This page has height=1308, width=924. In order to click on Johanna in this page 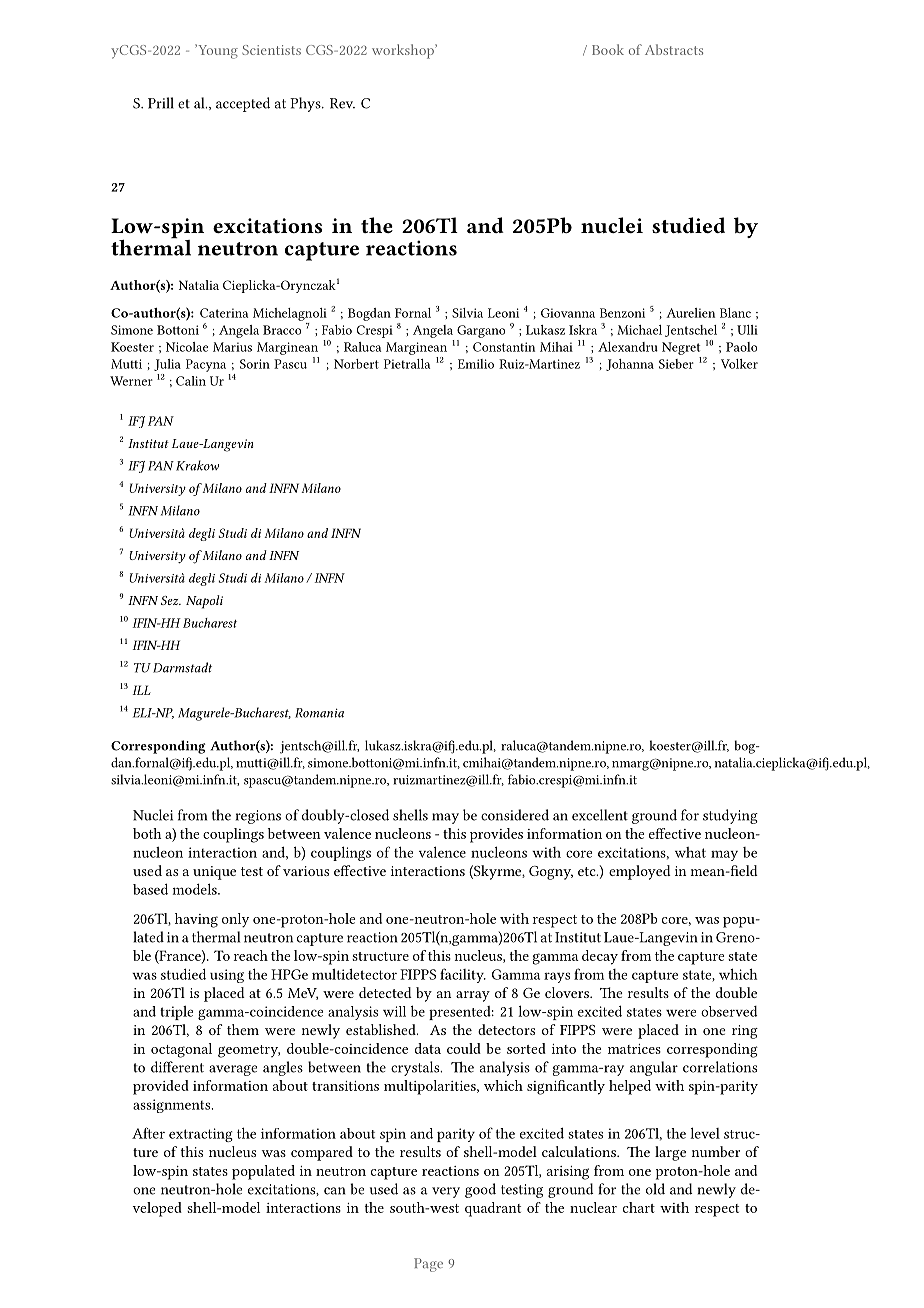, I will do `click(630, 365)`.
